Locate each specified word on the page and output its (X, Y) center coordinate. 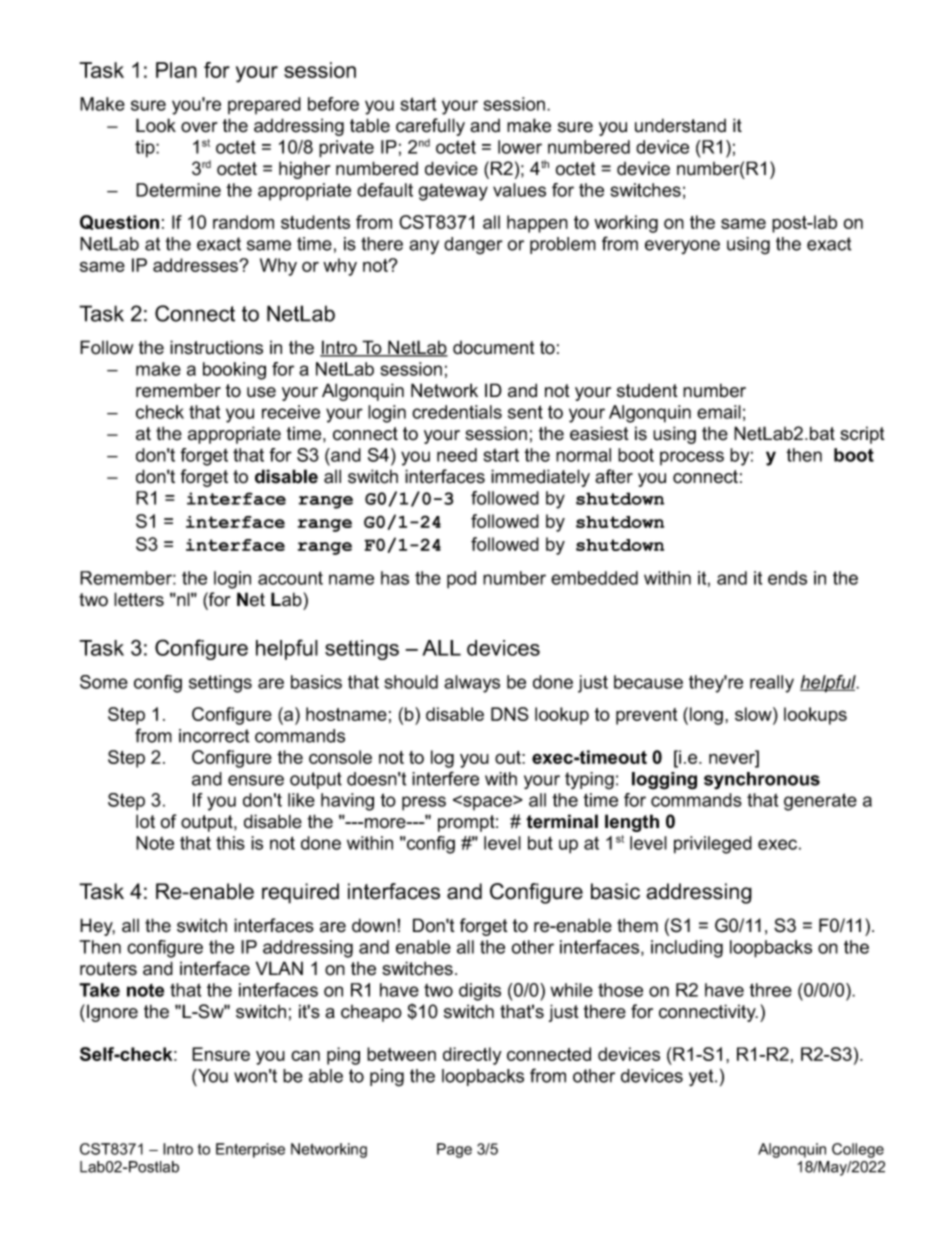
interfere (445, 778)
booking (234, 371)
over (199, 127)
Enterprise (250, 1150)
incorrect (214, 736)
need (457, 455)
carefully (430, 127)
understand (680, 125)
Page (454, 1150)
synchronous (762, 781)
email (719, 412)
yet (702, 1077)
